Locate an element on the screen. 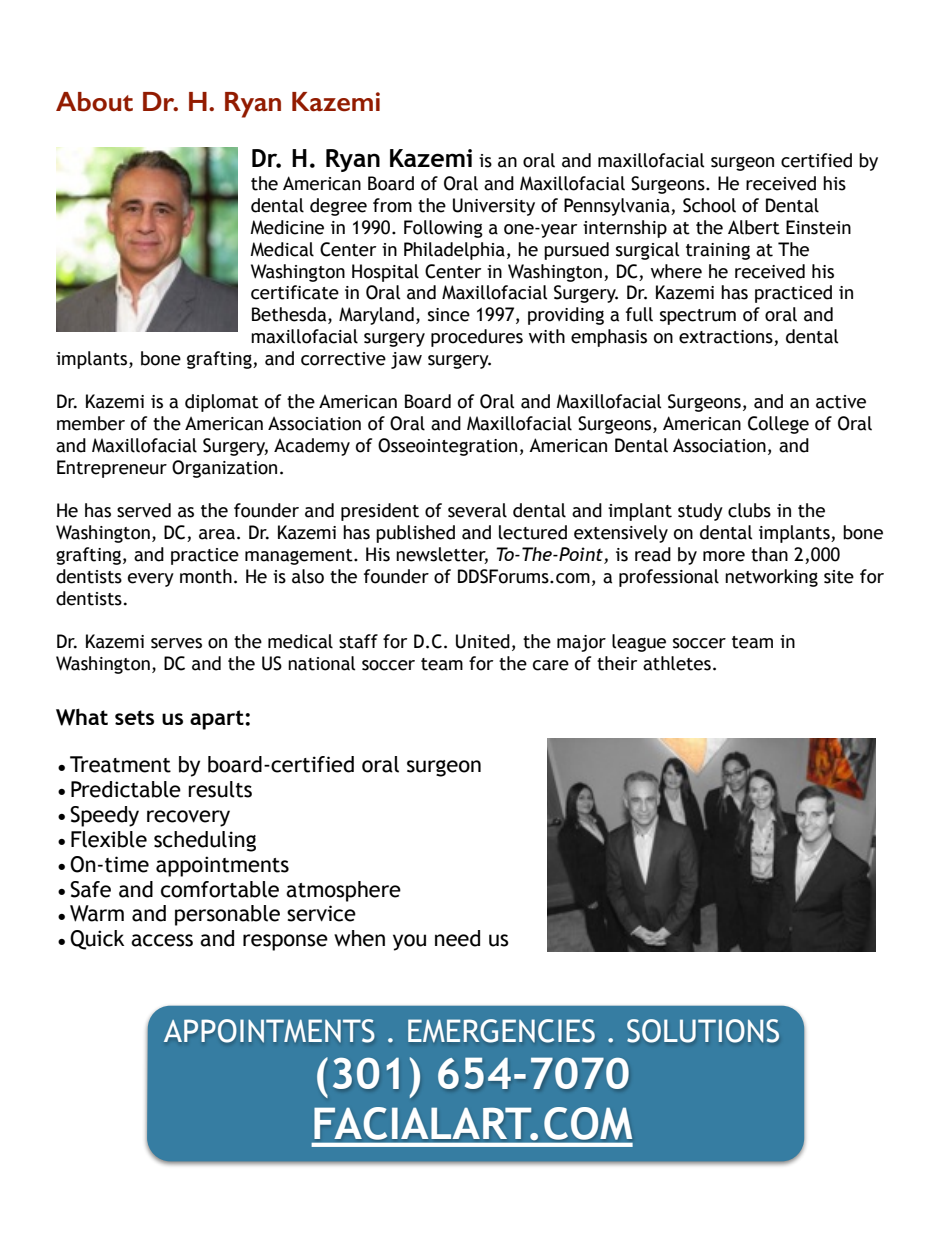 The height and width of the screenshot is (1233, 952). School is located at coordinates (709, 205).
